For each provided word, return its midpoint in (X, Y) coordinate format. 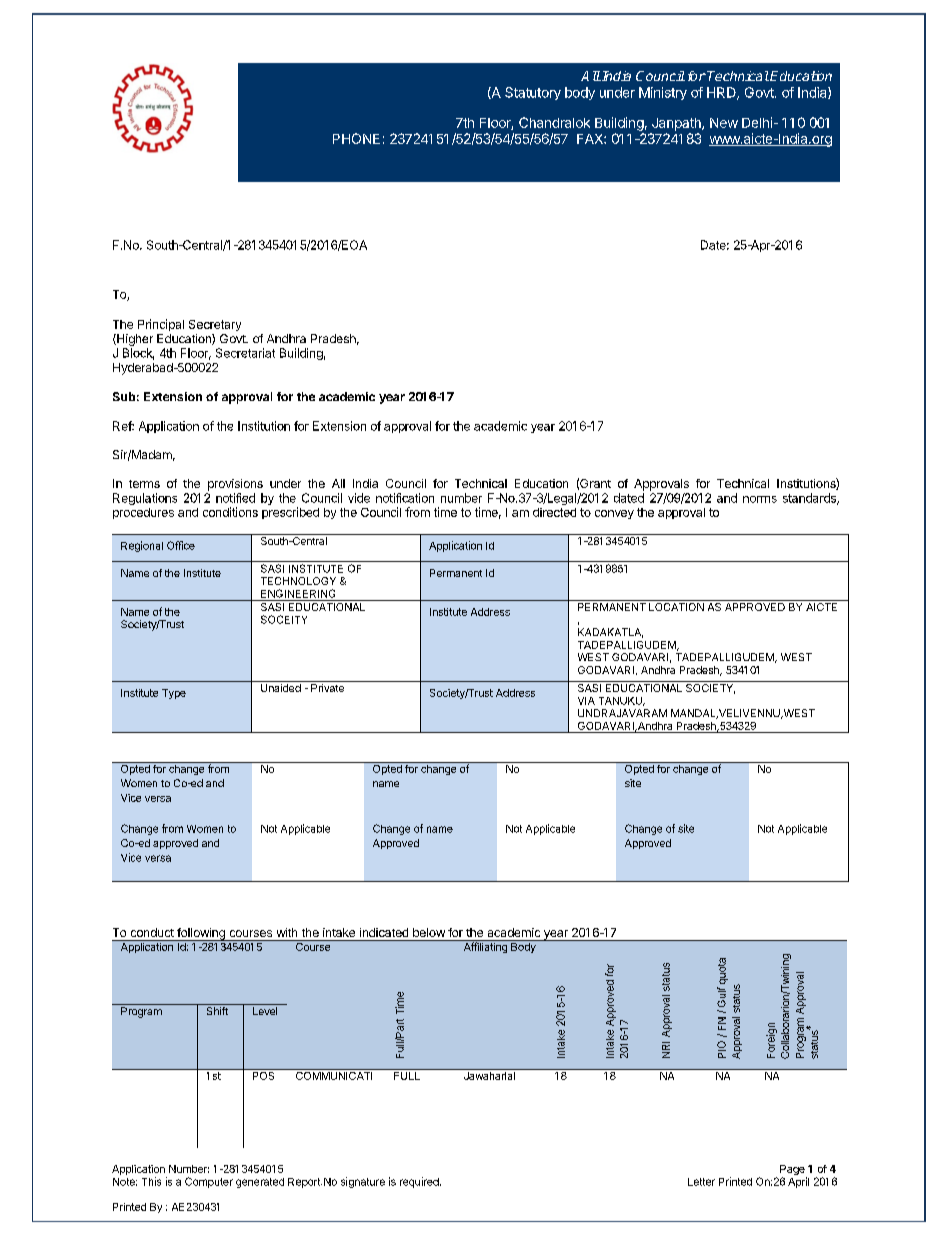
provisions (235, 485)
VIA (586, 701)
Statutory (533, 93)
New (724, 123)
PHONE (356, 138)
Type (174, 694)
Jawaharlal (489, 1074)
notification (405, 498)
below (429, 932)
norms (760, 499)
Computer (209, 1182)
